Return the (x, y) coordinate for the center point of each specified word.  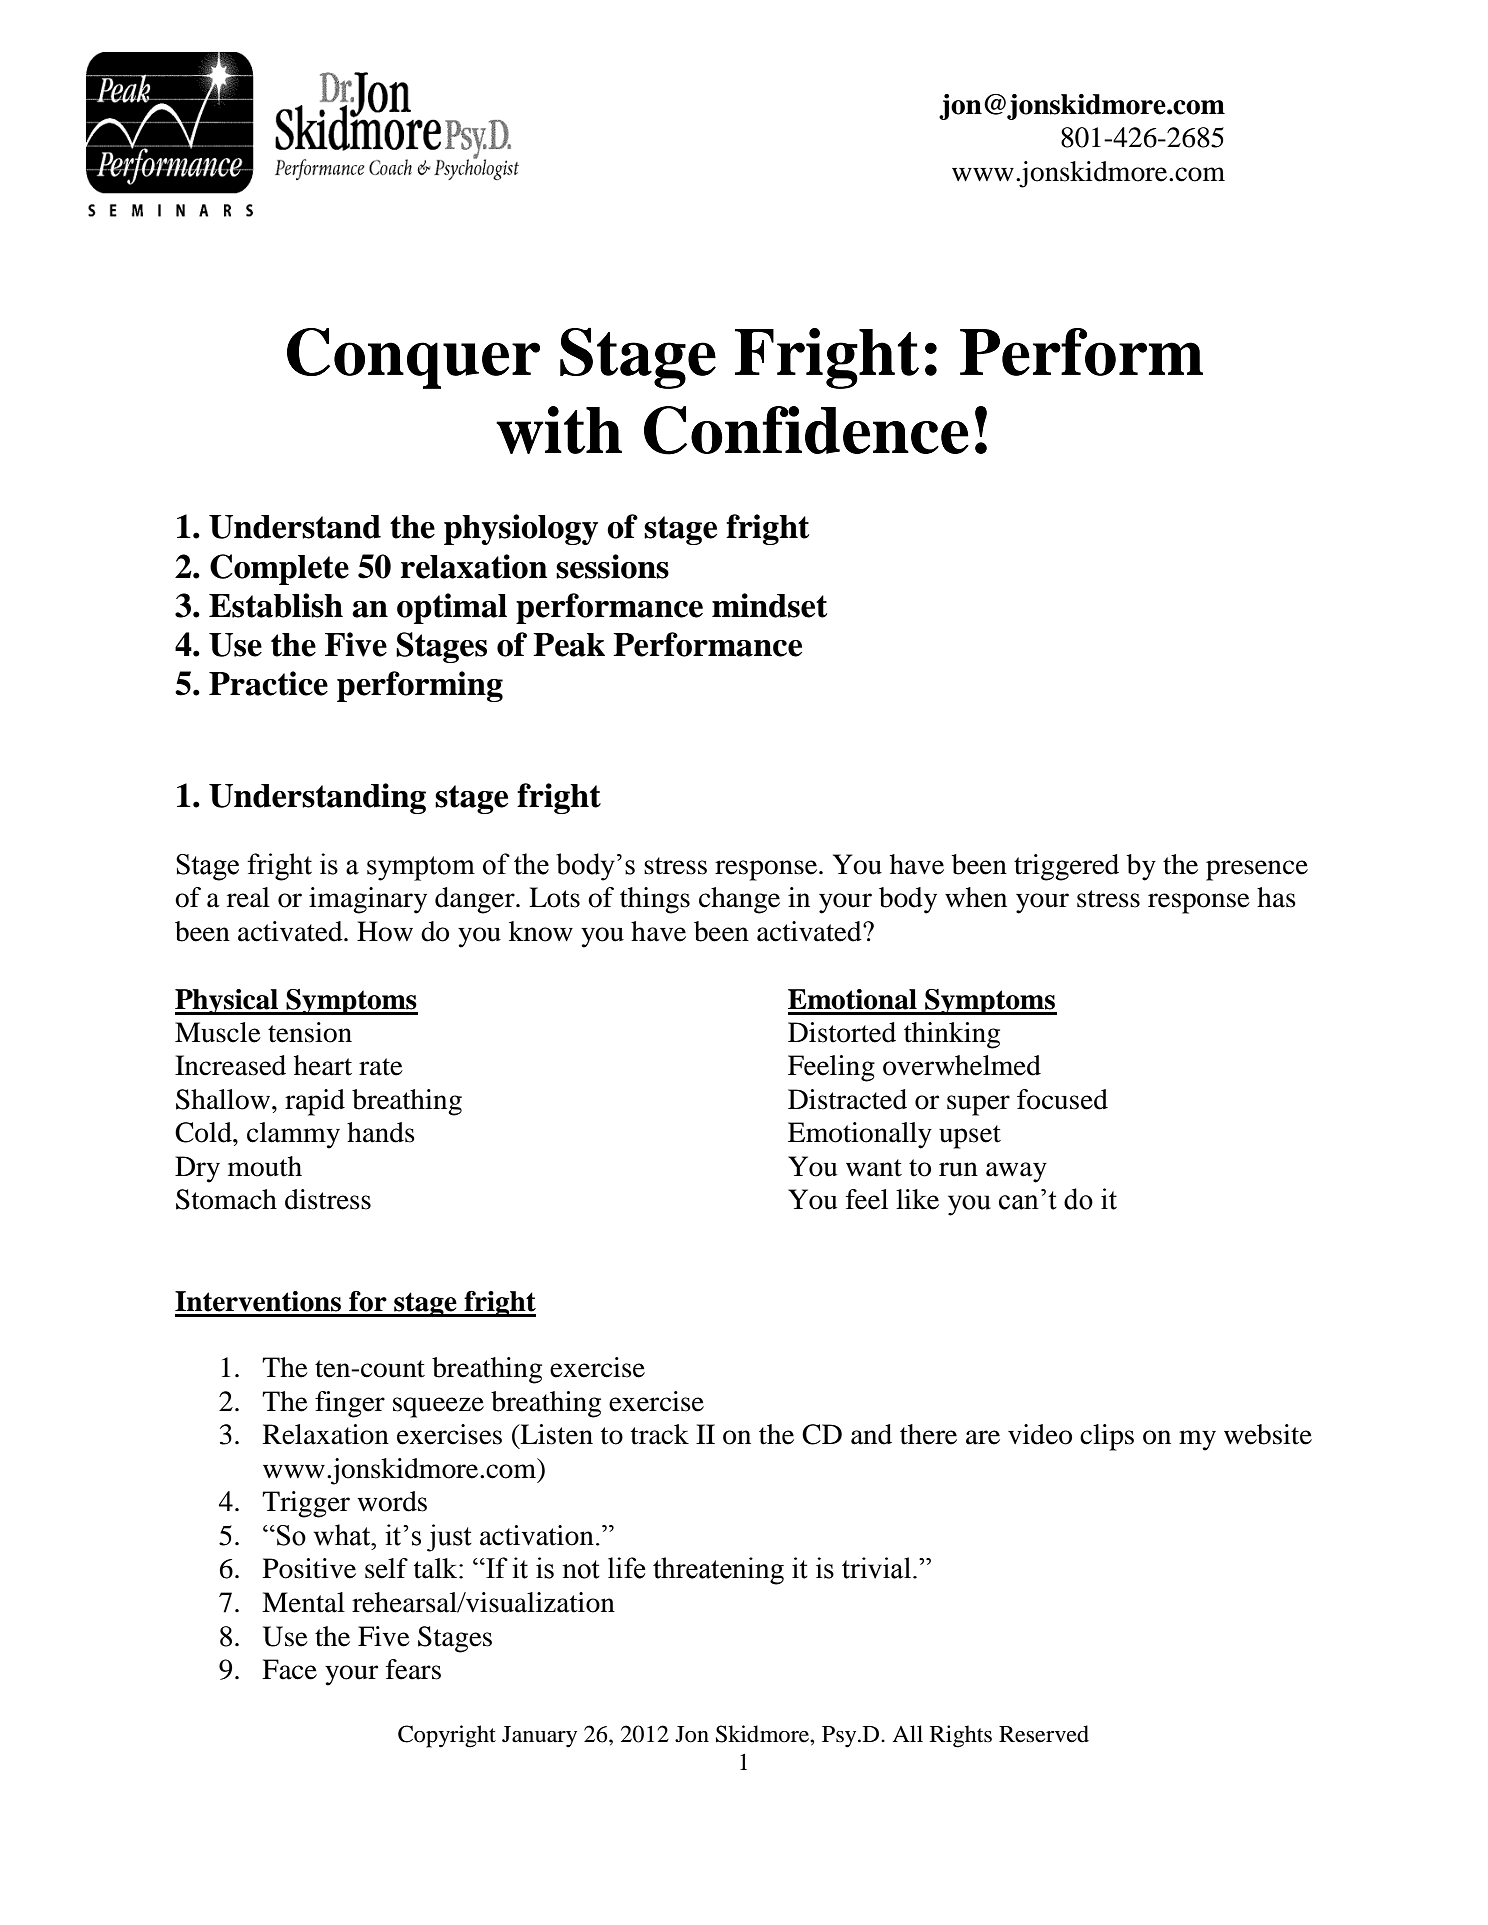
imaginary (368, 900)
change (739, 900)
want (874, 1168)
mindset (769, 605)
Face (289, 1669)
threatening (718, 1571)
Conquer (413, 358)
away (1016, 1172)
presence (1257, 870)
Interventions (258, 1301)
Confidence (806, 430)
